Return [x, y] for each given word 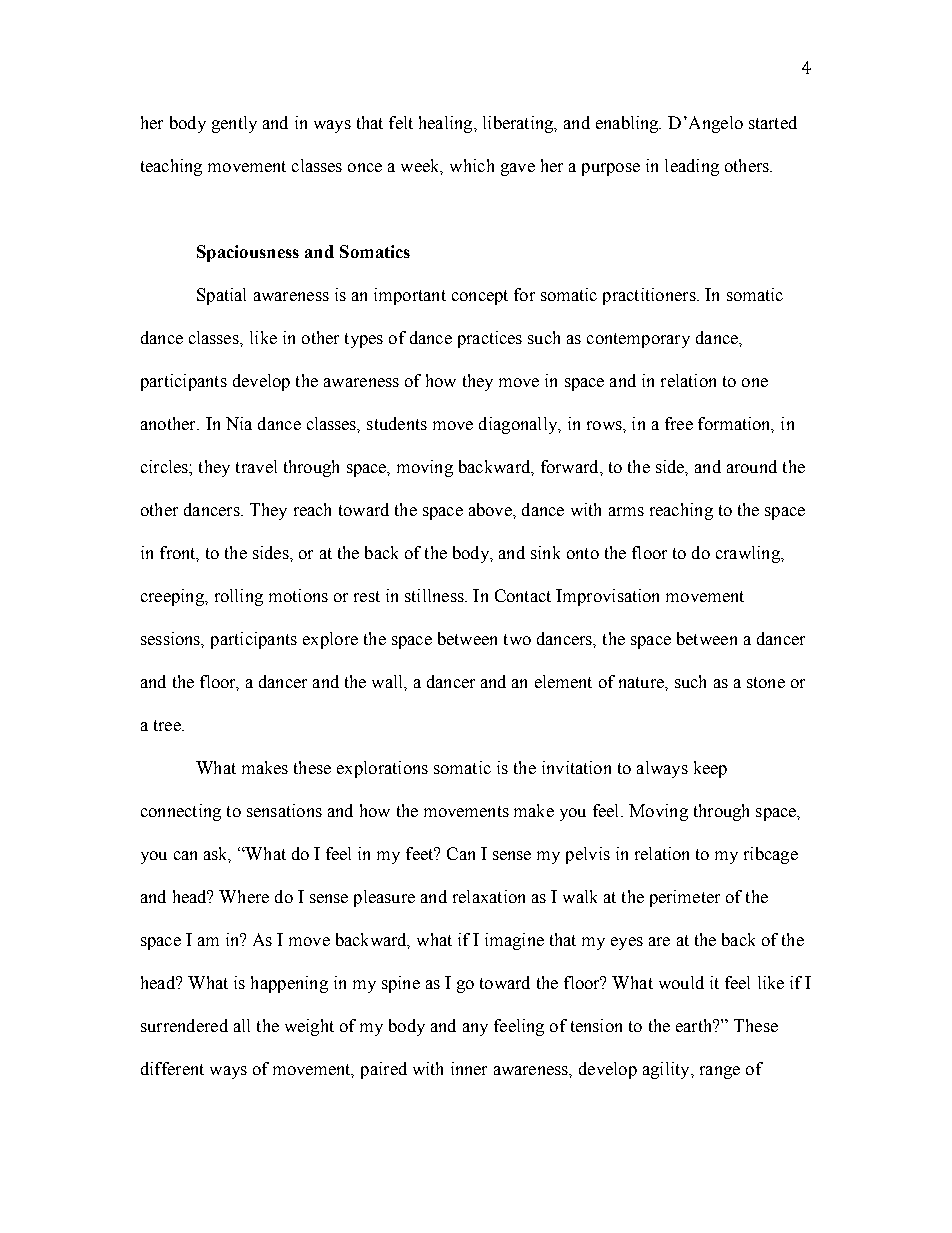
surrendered [184, 1025]
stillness [435, 595]
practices [490, 339]
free [679, 423]
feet [421, 853]
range [720, 1072]
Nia [239, 423]
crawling [749, 554]
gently [234, 124]
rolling [239, 597]
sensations [284, 810]
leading [692, 167]
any [475, 1029]
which [472, 165]
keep [710, 769]
